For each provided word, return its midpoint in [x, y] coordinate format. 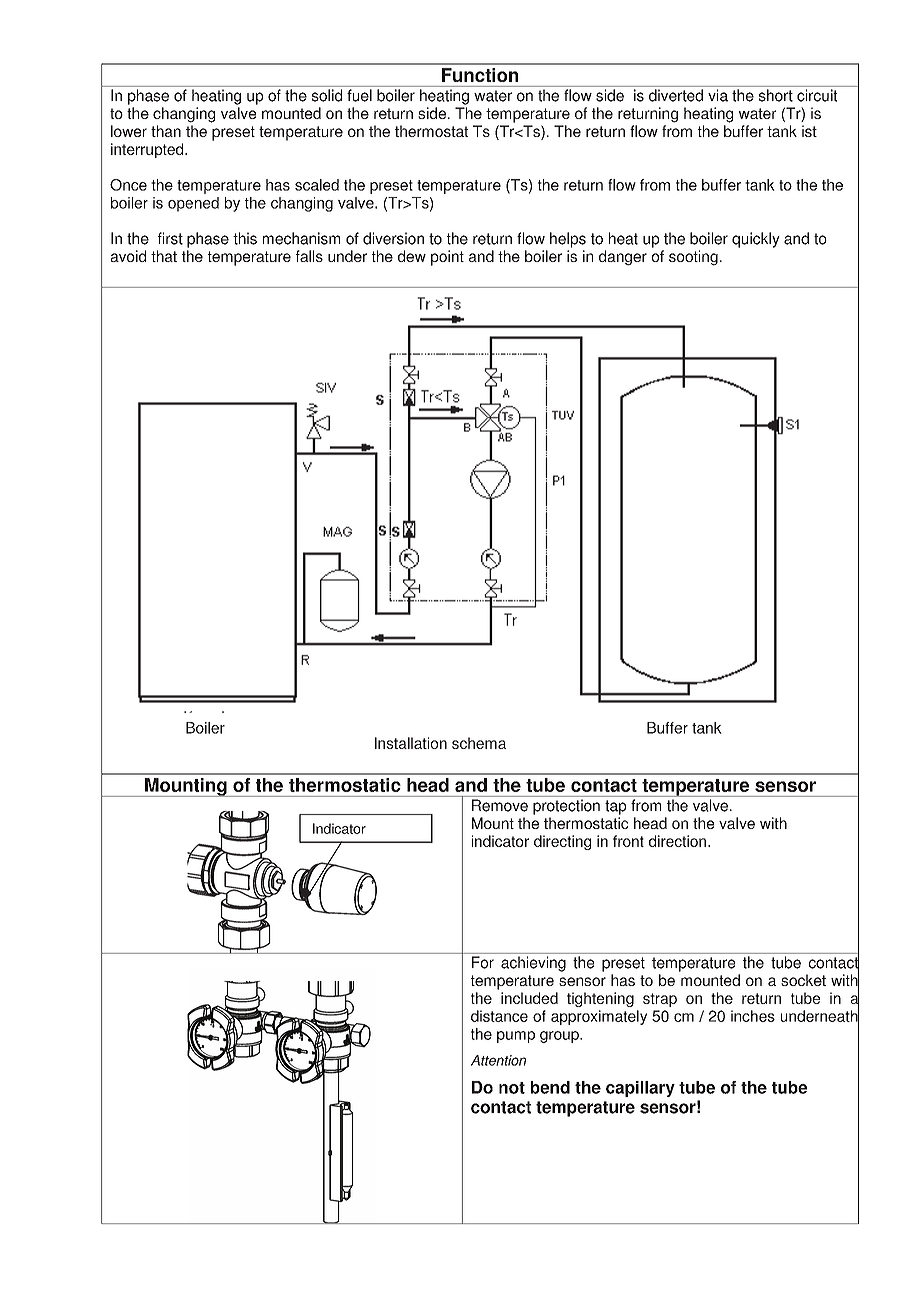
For [483, 962]
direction [677, 841]
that [164, 256]
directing [562, 842]
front [628, 841]
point [447, 258]
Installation [411, 743]
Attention [498, 1060]
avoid [128, 256]
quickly [756, 240]
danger [623, 258]
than [166, 131]
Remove [500, 805]
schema [479, 743]
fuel [359, 95]
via [718, 95]
